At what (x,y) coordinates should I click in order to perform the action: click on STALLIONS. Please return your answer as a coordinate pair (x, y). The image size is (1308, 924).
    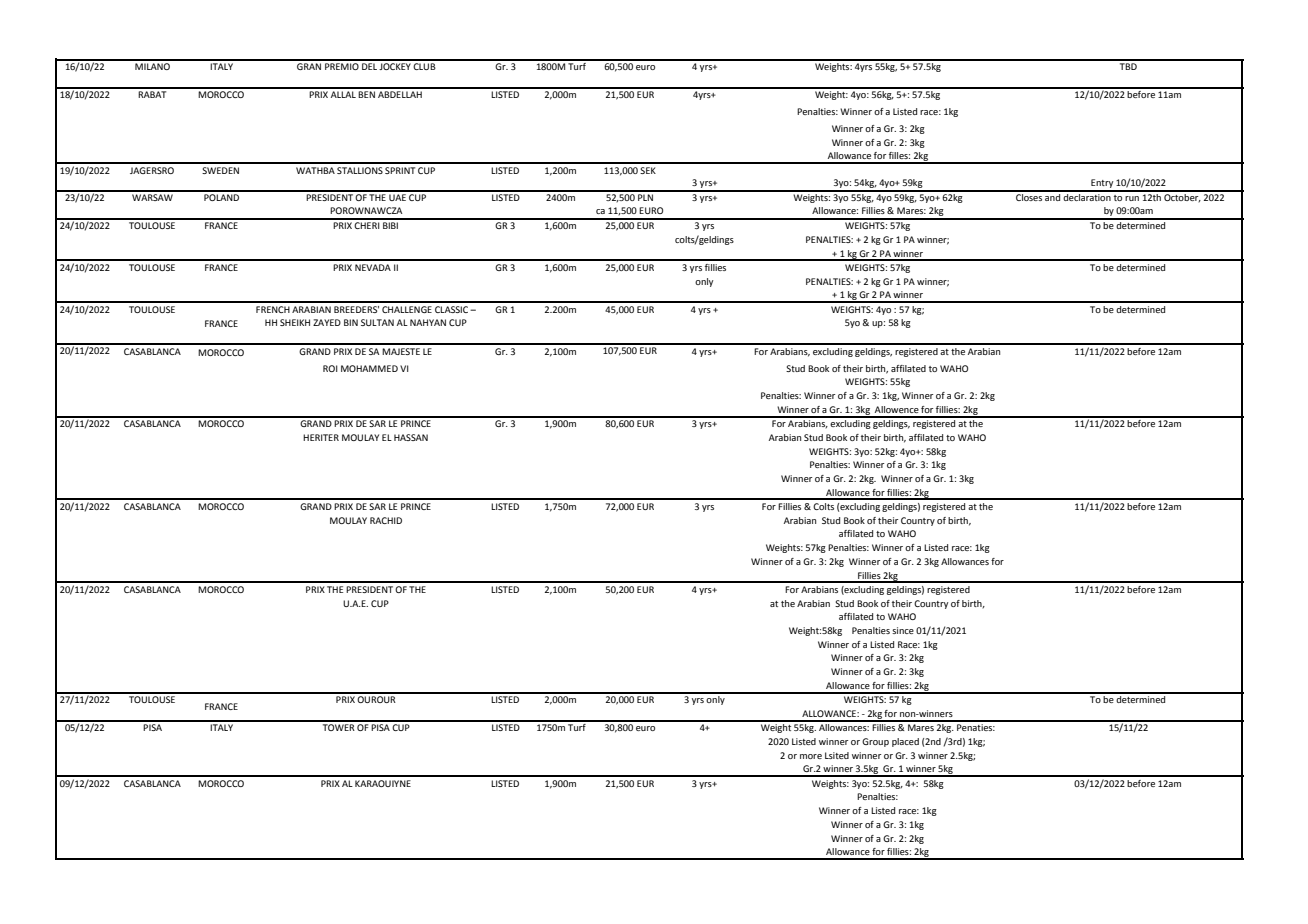
    Looking at the image, I should click on (360, 170).
